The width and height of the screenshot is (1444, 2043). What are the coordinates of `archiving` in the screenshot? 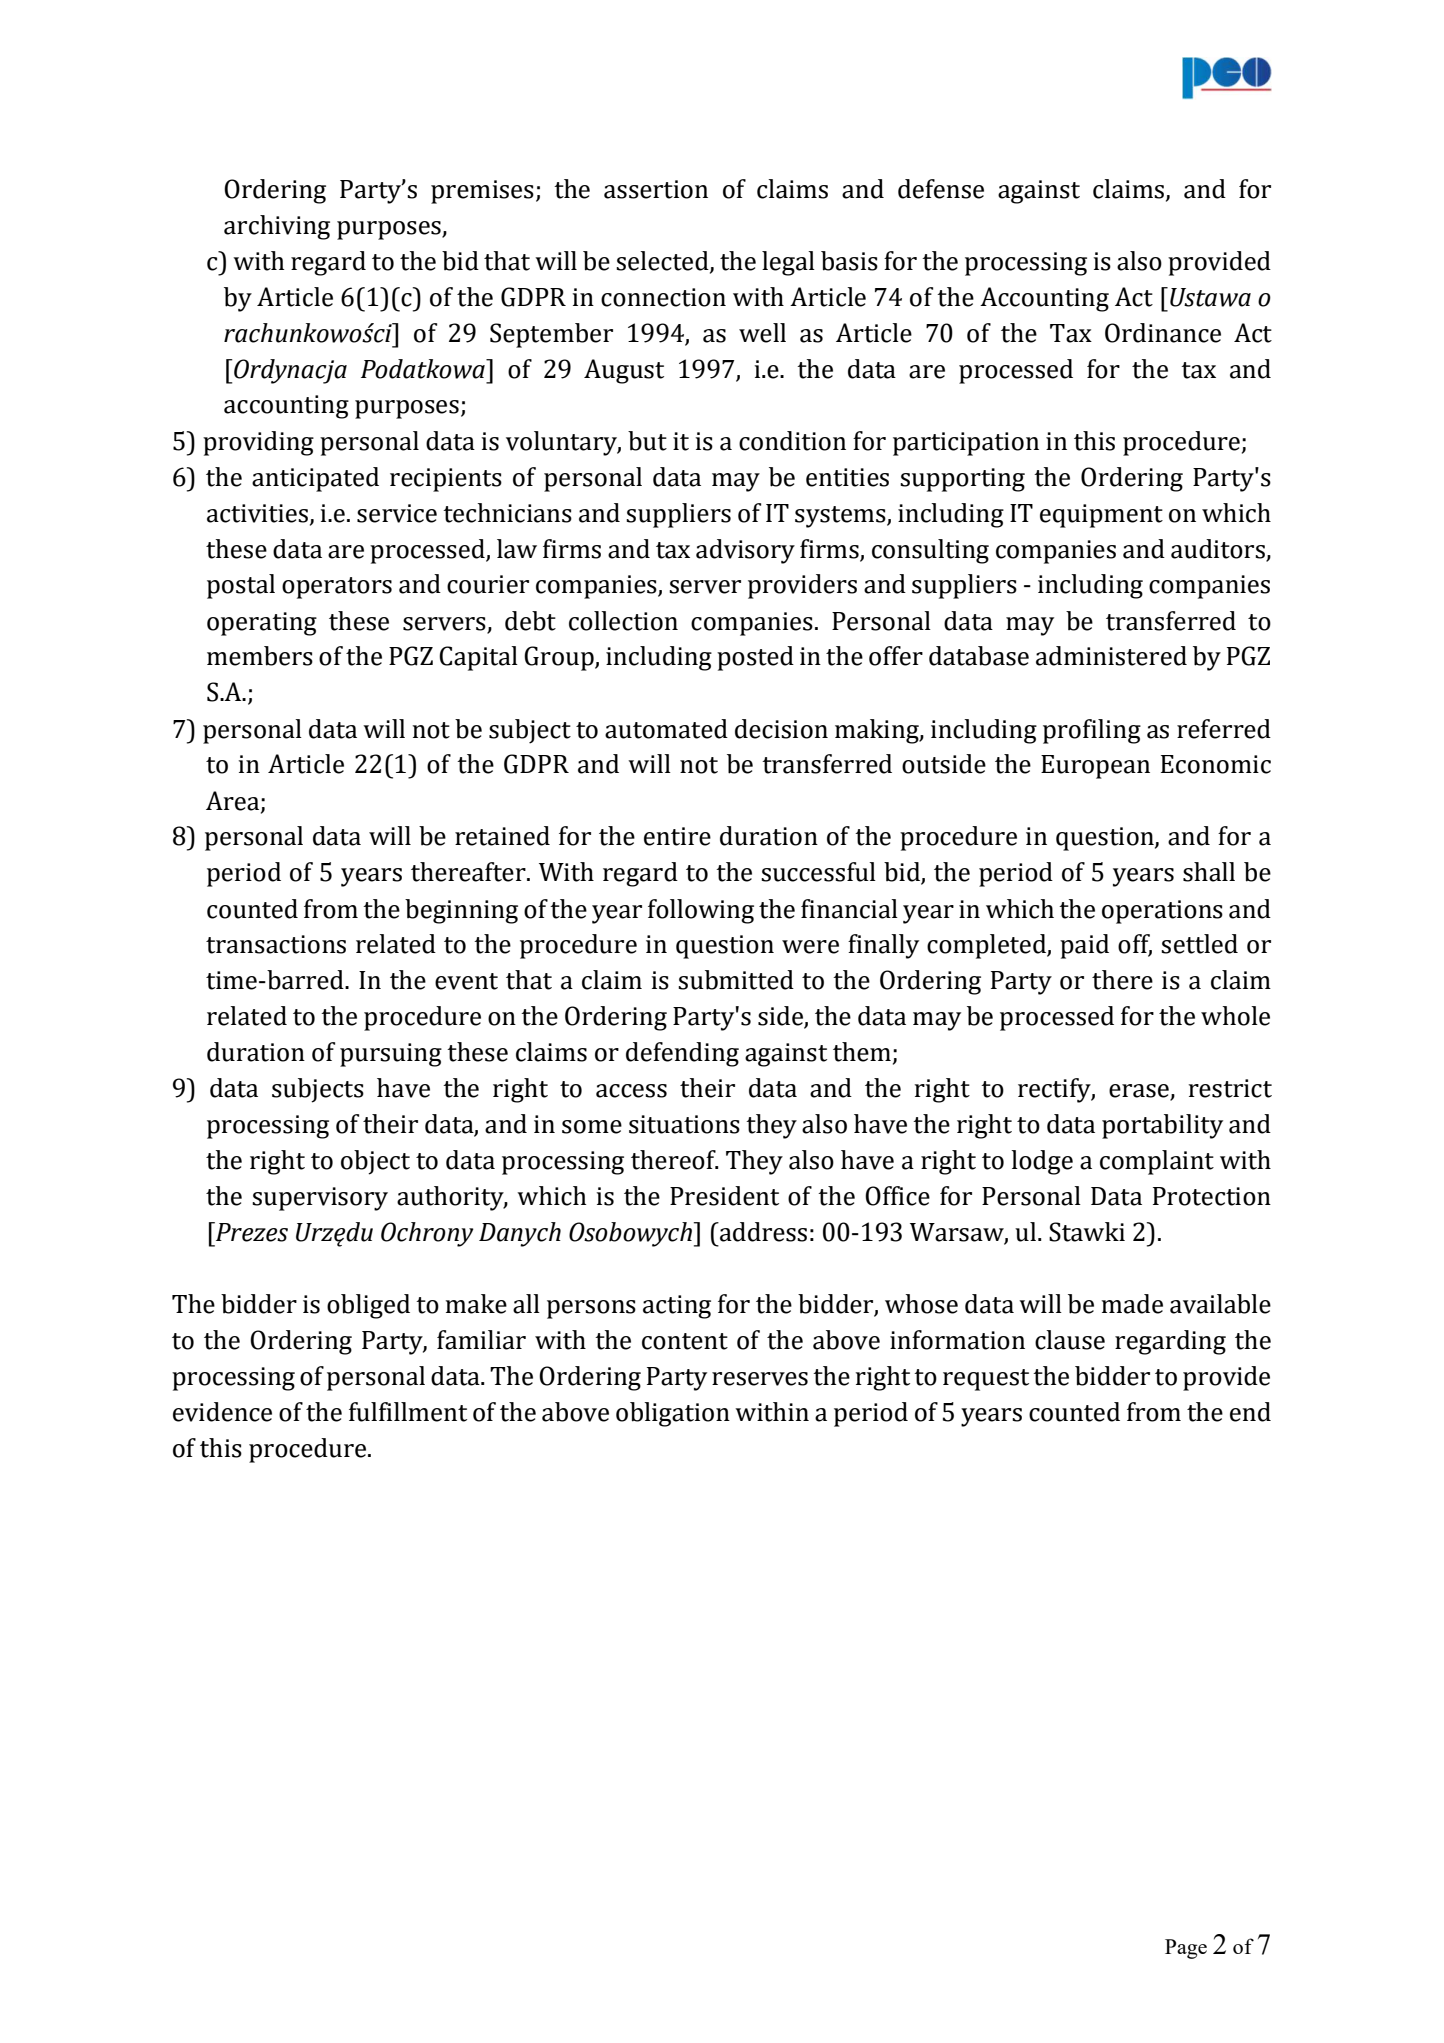 It's located at (277, 227).
